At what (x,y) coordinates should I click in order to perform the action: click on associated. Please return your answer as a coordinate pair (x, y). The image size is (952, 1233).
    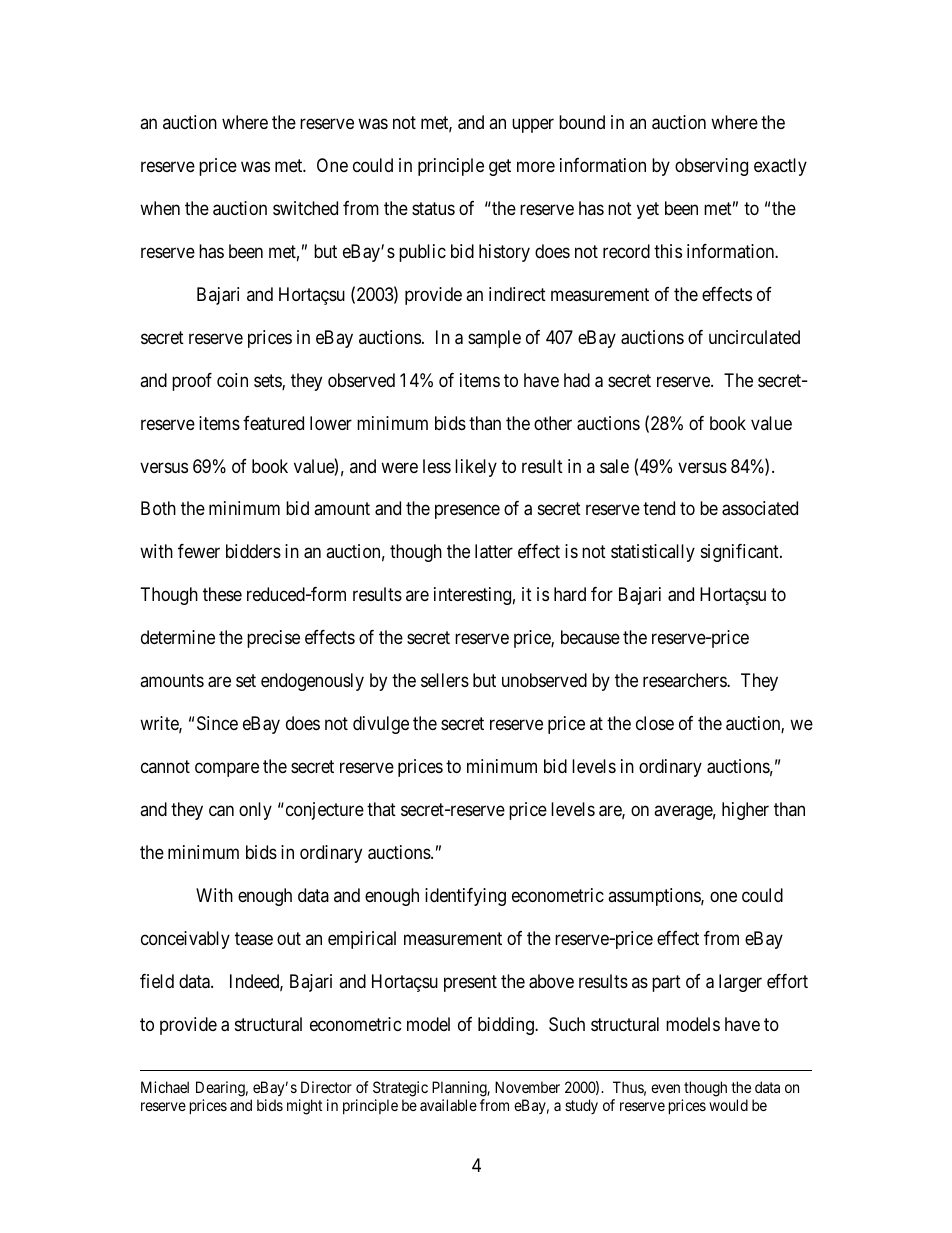
    Looking at the image, I should click on (760, 508).
